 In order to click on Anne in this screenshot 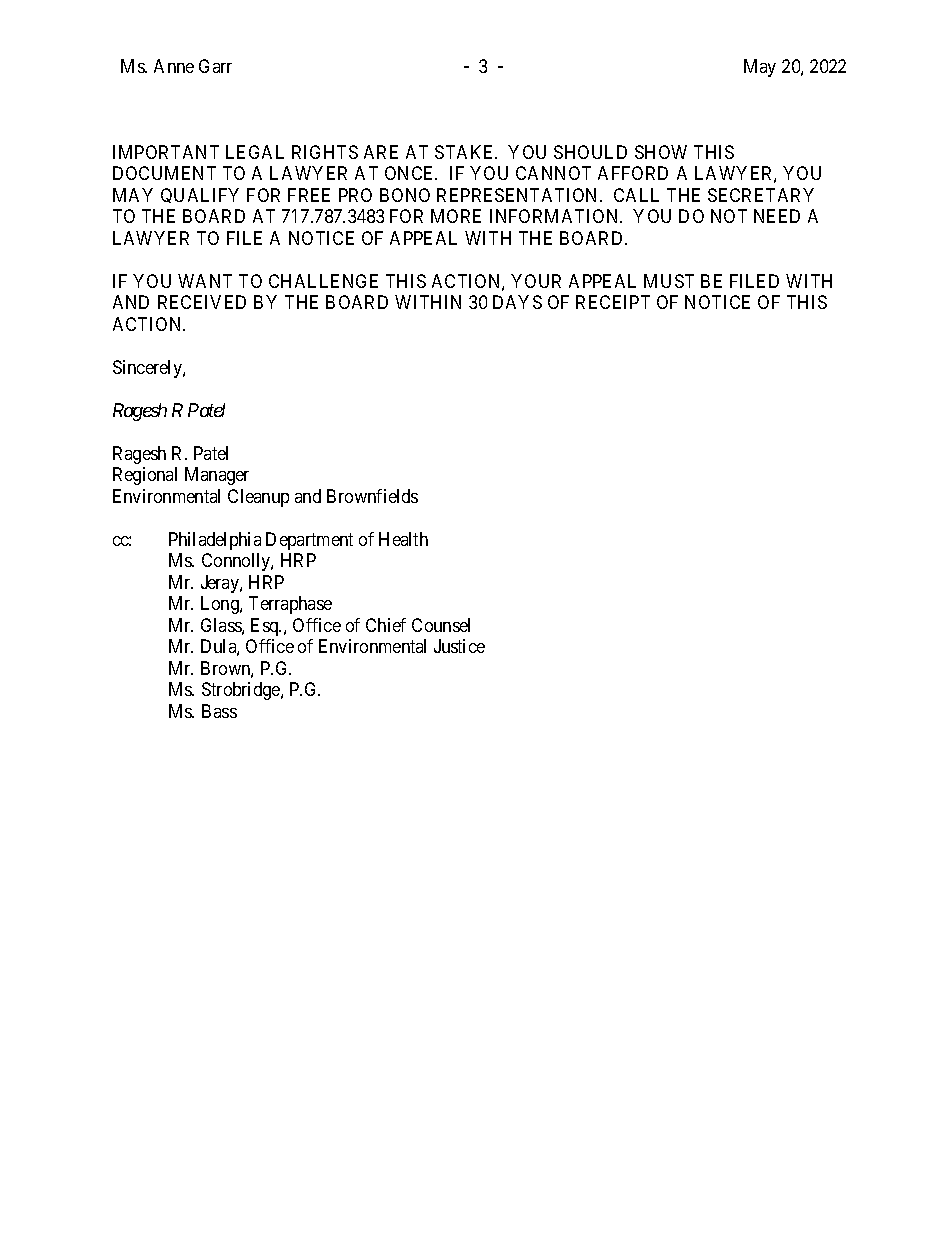, I will do `click(174, 66)`.
